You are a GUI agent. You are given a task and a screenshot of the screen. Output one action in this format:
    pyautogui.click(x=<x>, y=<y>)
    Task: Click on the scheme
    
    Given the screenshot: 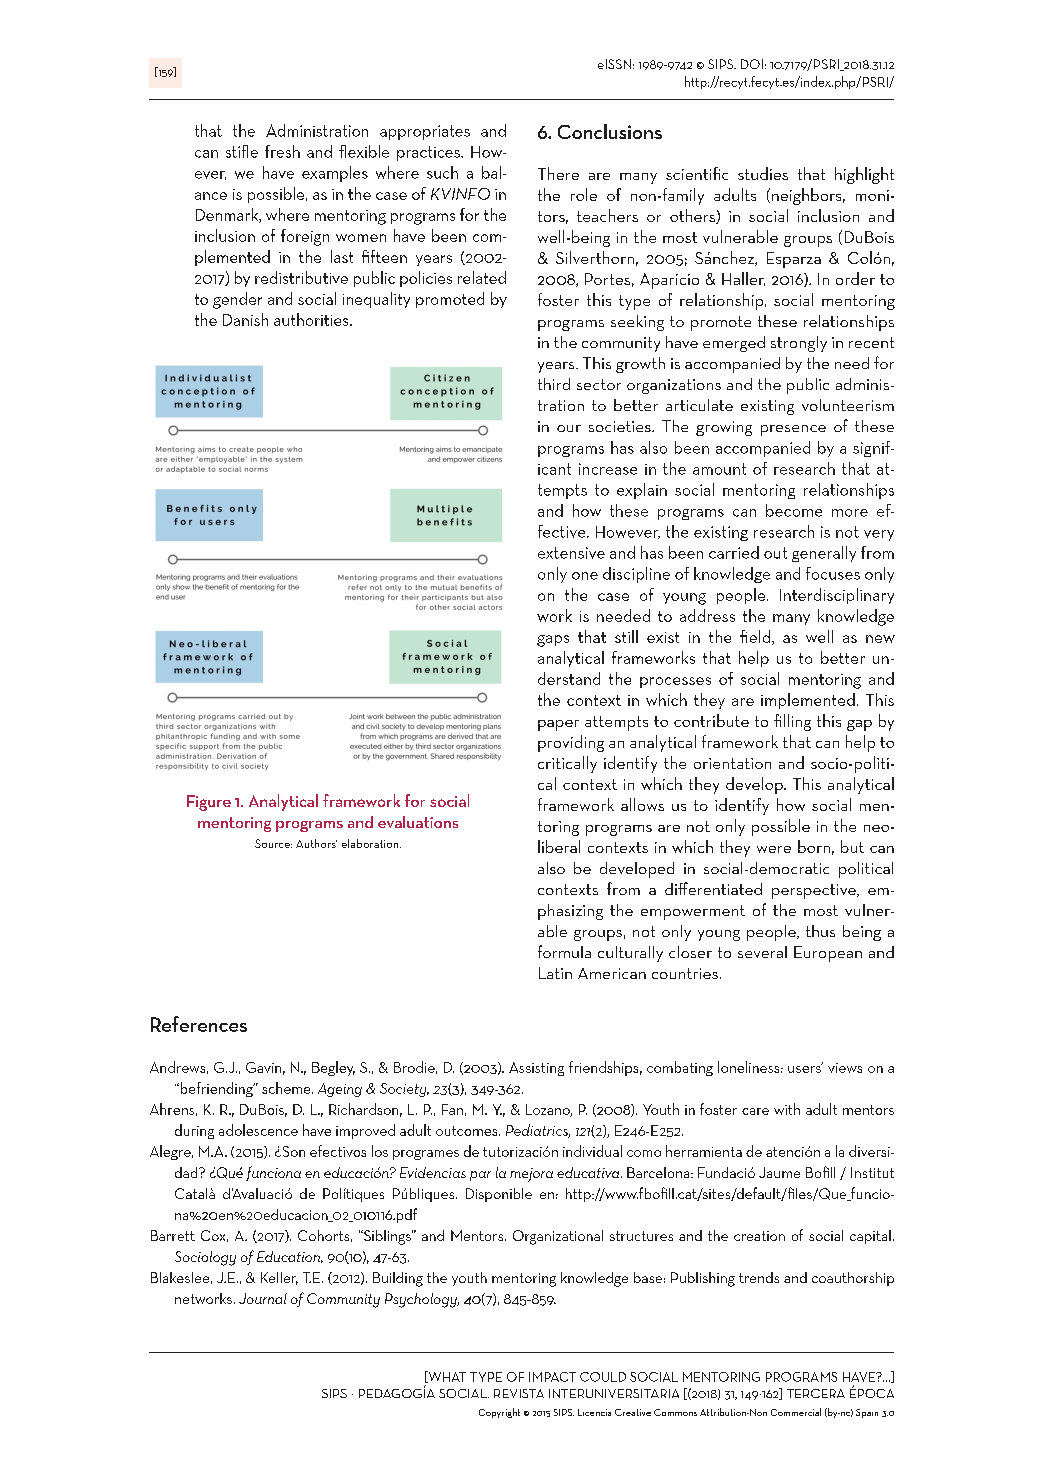 What is the action you would take?
    pyautogui.click(x=287, y=1088)
